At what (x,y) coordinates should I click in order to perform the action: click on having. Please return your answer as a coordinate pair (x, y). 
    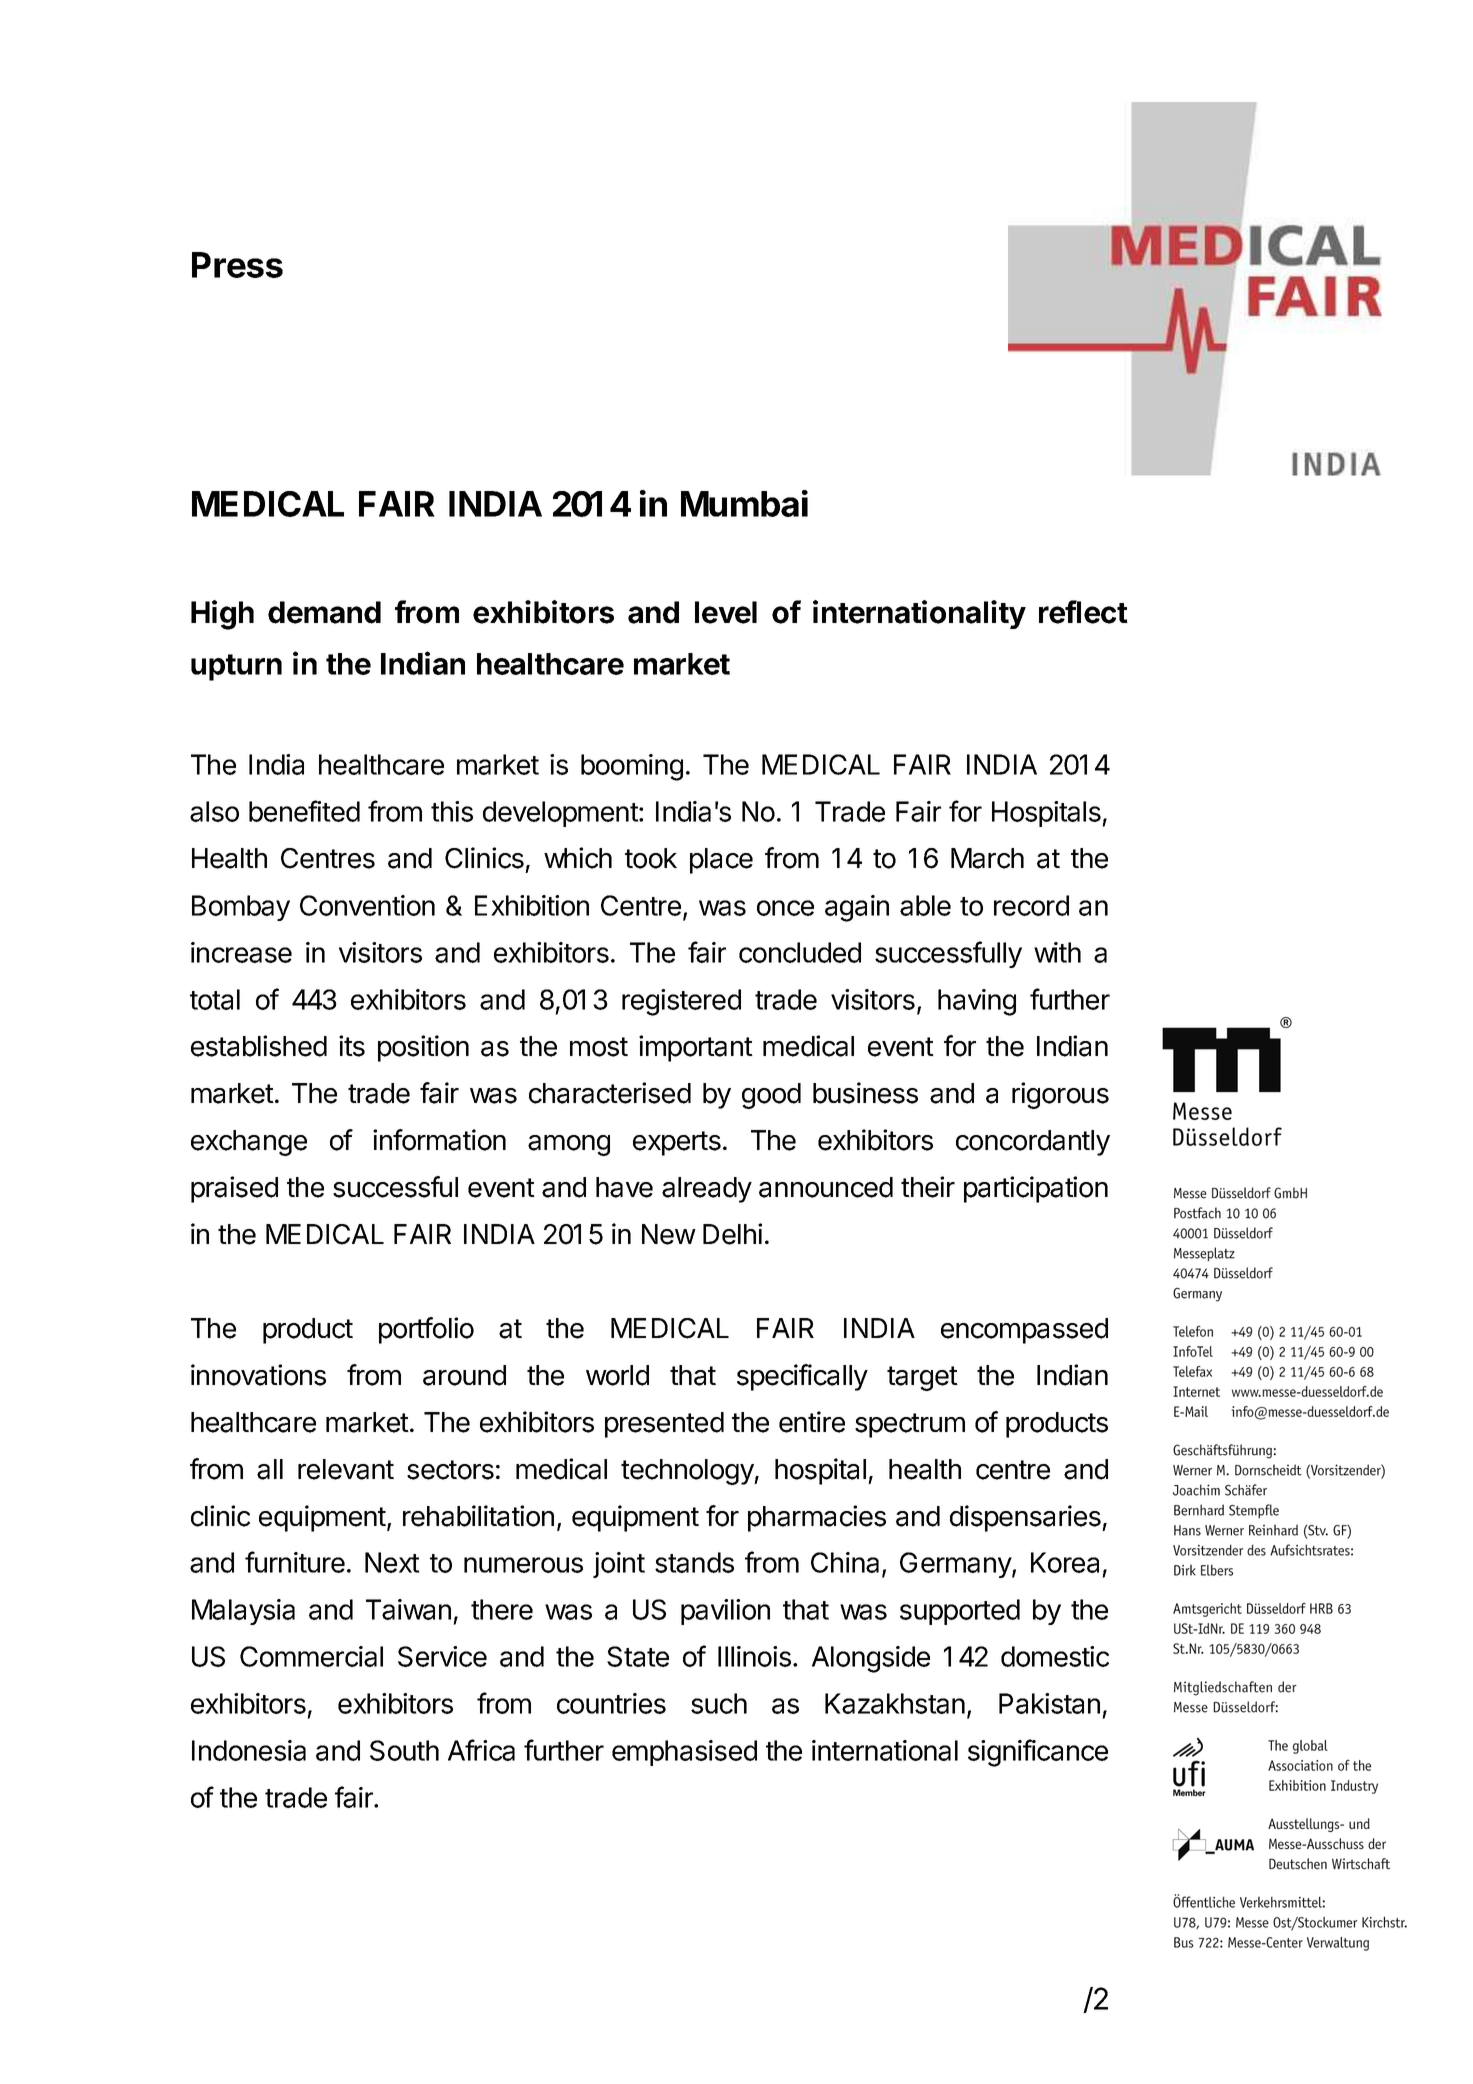
    Looking at the image, I should click on (977, 1002).
